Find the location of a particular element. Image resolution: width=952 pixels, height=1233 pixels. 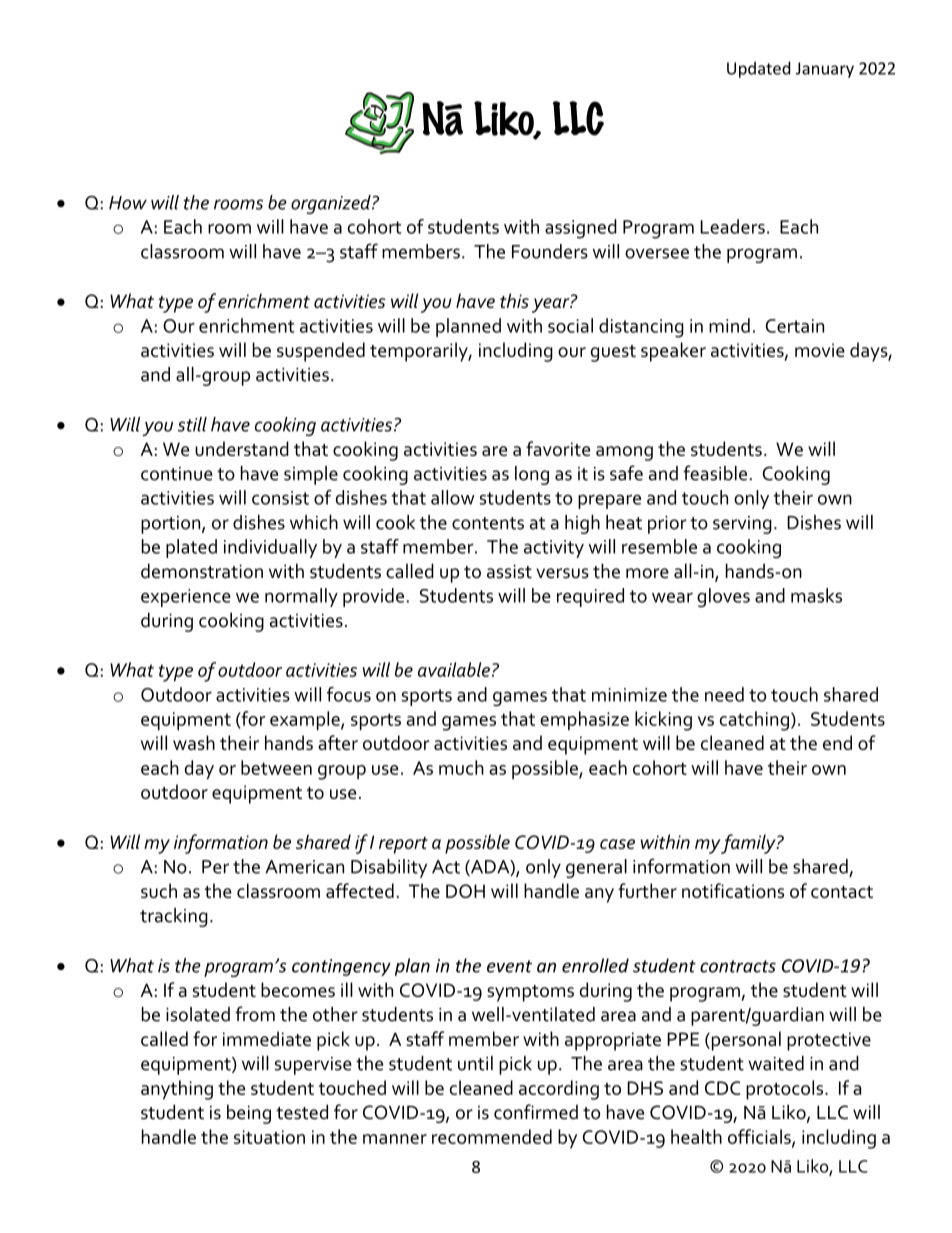

How is located at coordinates (128, 203).
